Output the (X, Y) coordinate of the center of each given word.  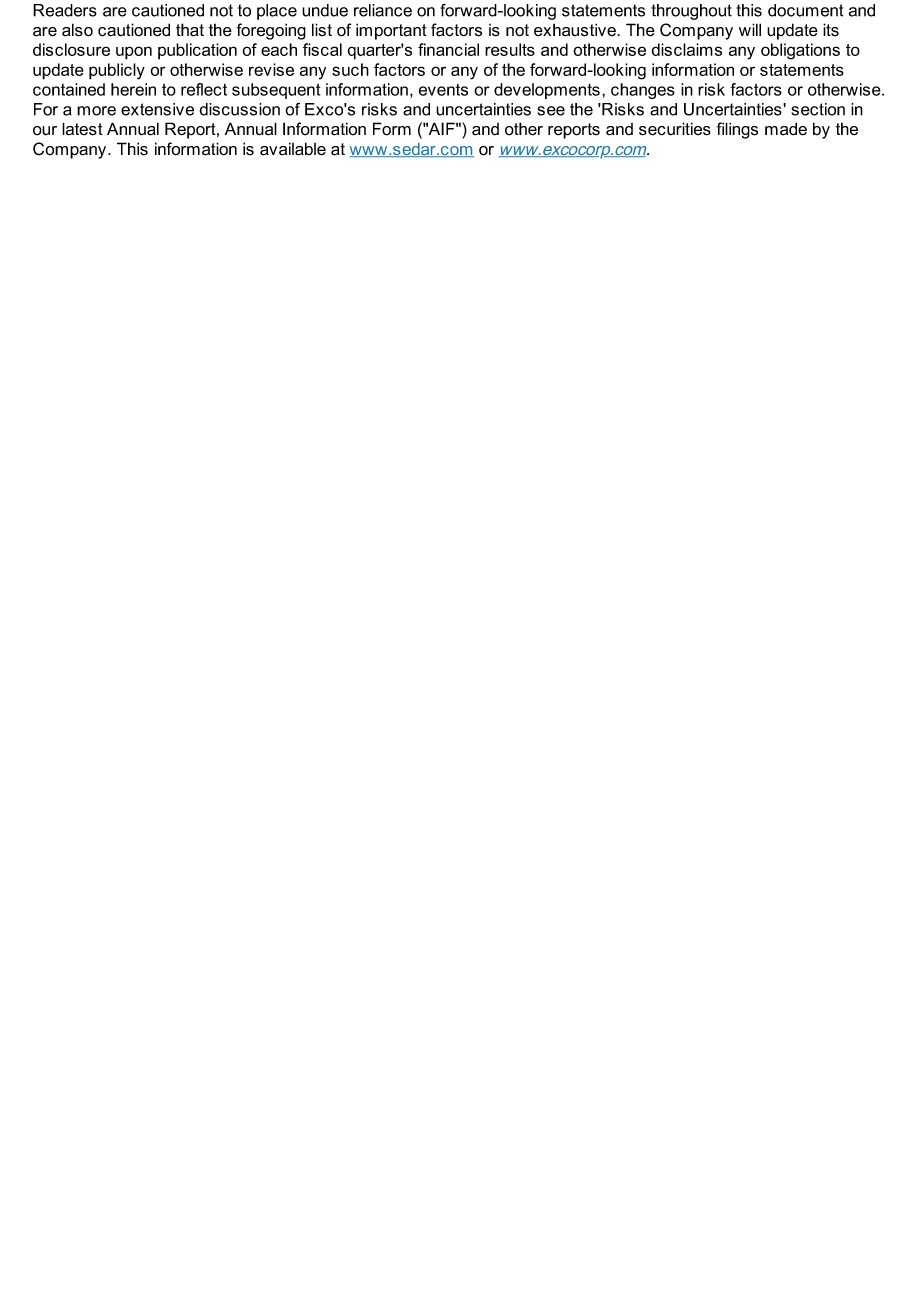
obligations (800, 51)
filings (737, 130)
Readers (65, 10)
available (293, 149)
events (443, 90)
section (818, 109)
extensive (157, 109)
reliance (383, 10)
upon (134, 53)
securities (675, 129)
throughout (691, 12)
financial (448, 49)
